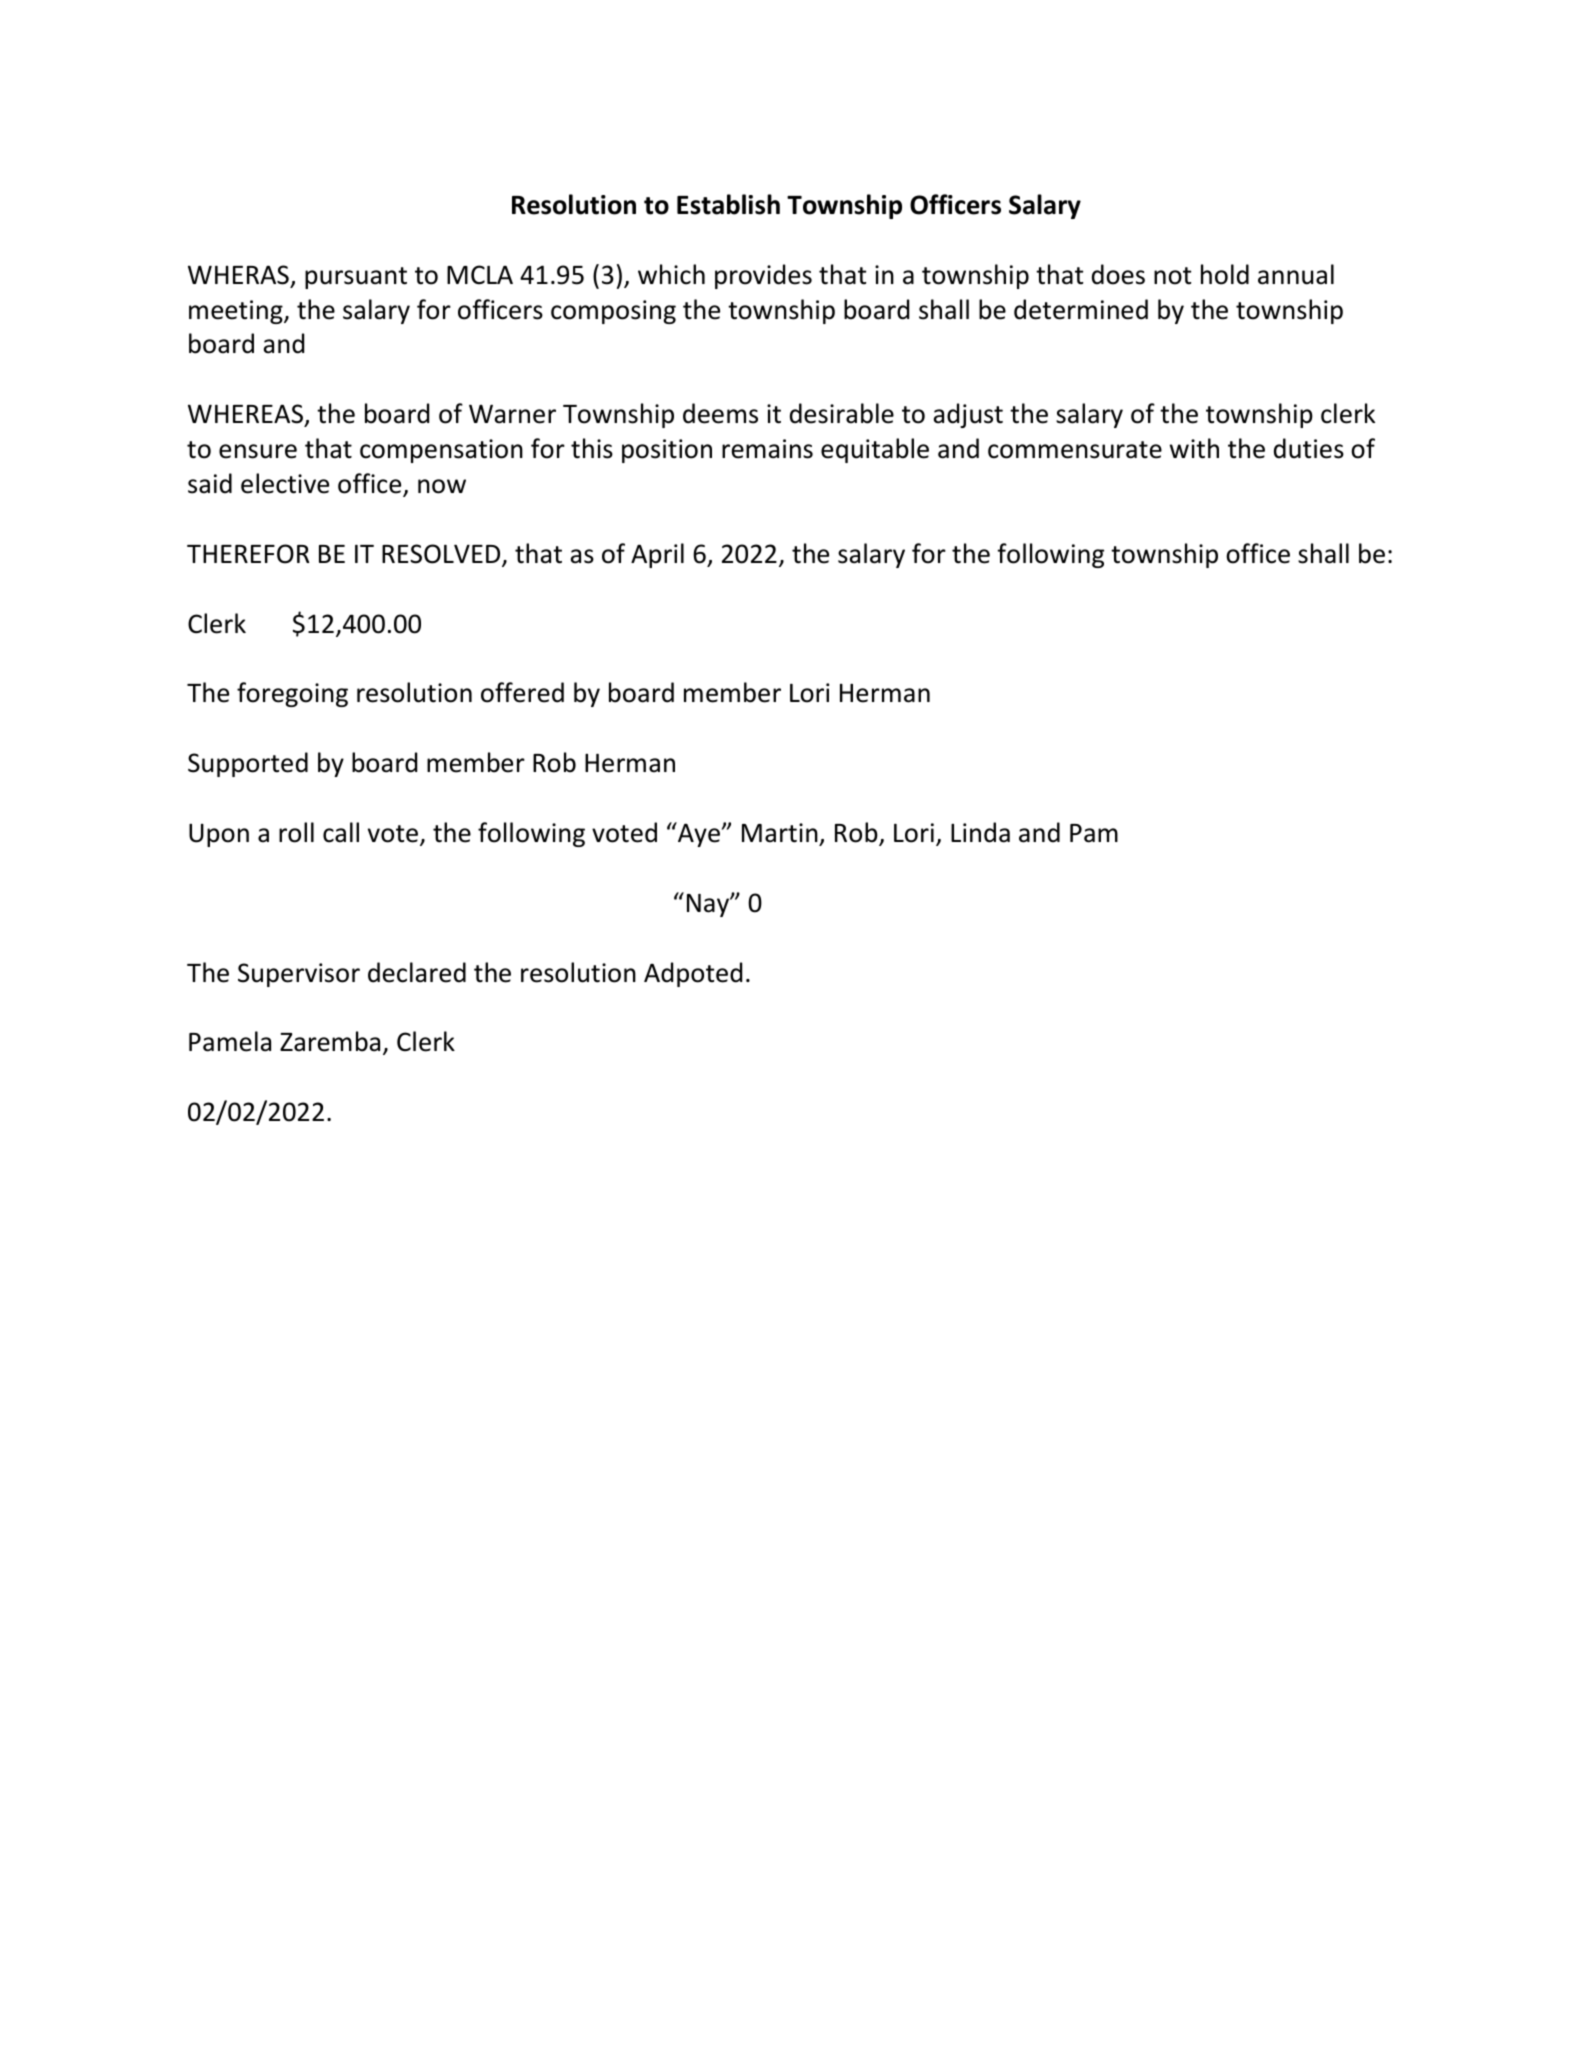 This screenshot has height=2059, width=1591. I want to click on pursuant, so click(356, 278).
